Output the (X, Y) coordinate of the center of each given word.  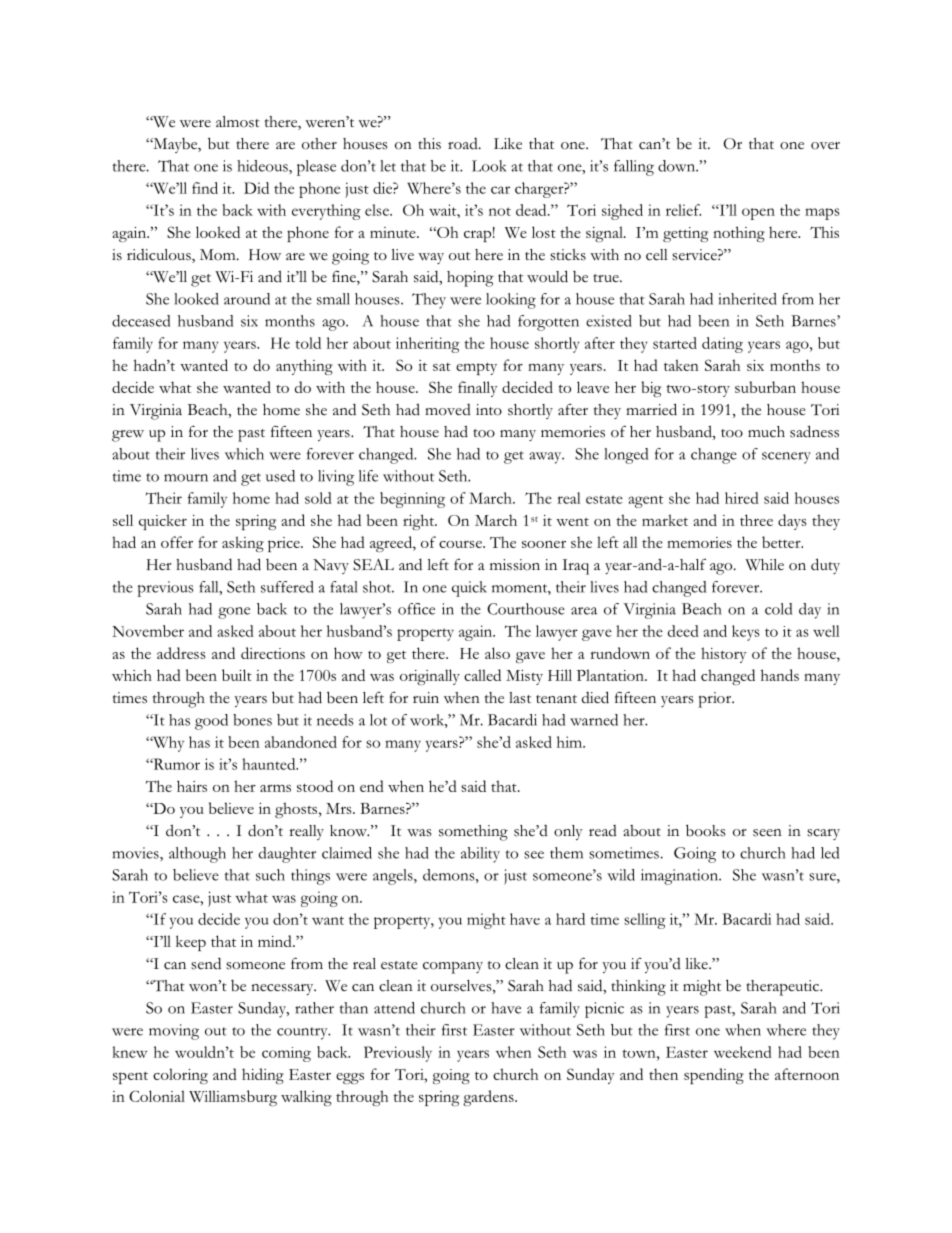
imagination (681, 877)
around (247, 299)
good (211, 722)
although (197, 855)
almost (238, 122)
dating (722, 345)
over (825, 146)
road (464, 144)
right (419, 522)
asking (243, 544)
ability (480, 855)
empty (476, 368)
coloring (180, 1076)
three (756, 520)
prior (716, 700)
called (482, 675)
